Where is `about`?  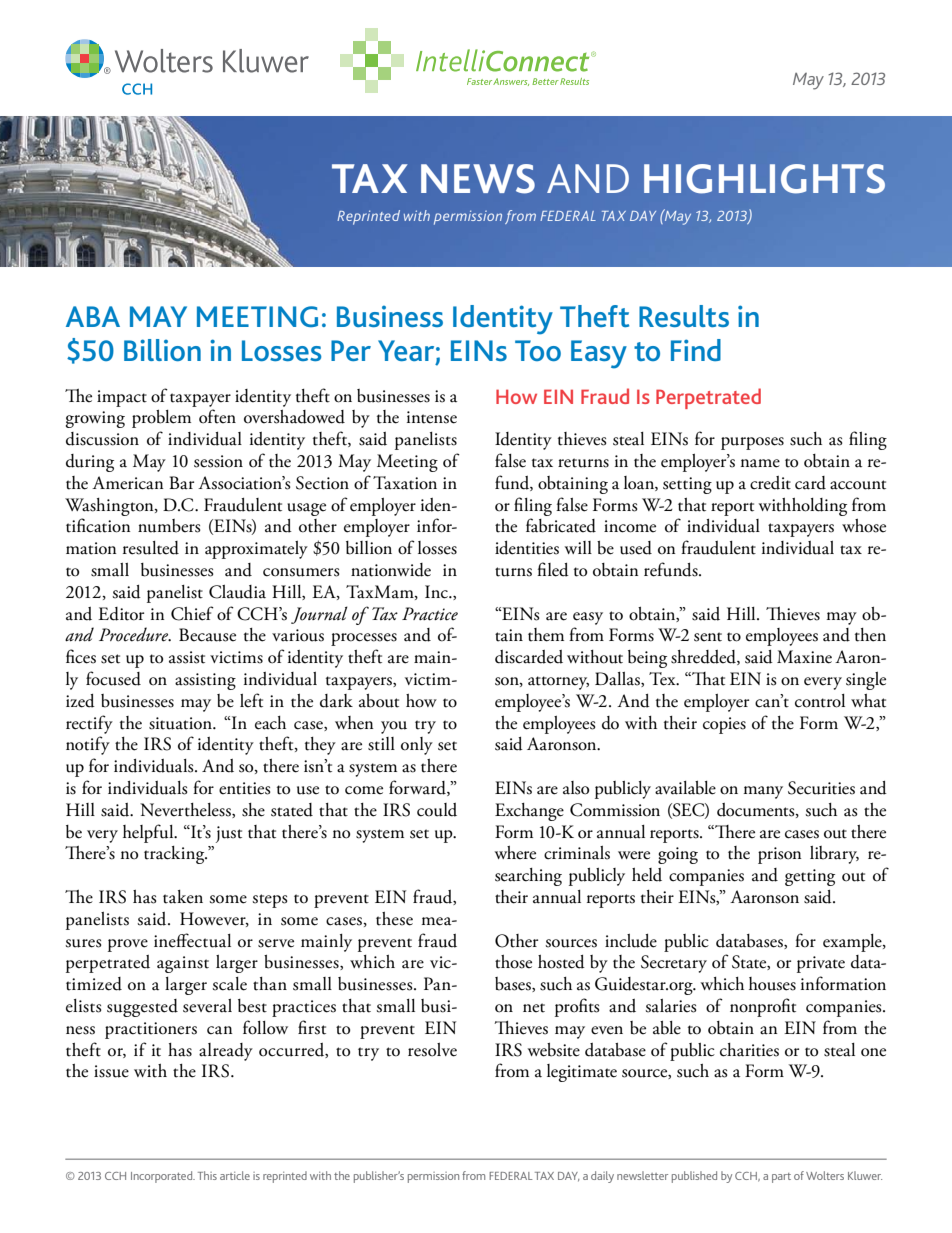 about is located at coordinates (379, 701).
